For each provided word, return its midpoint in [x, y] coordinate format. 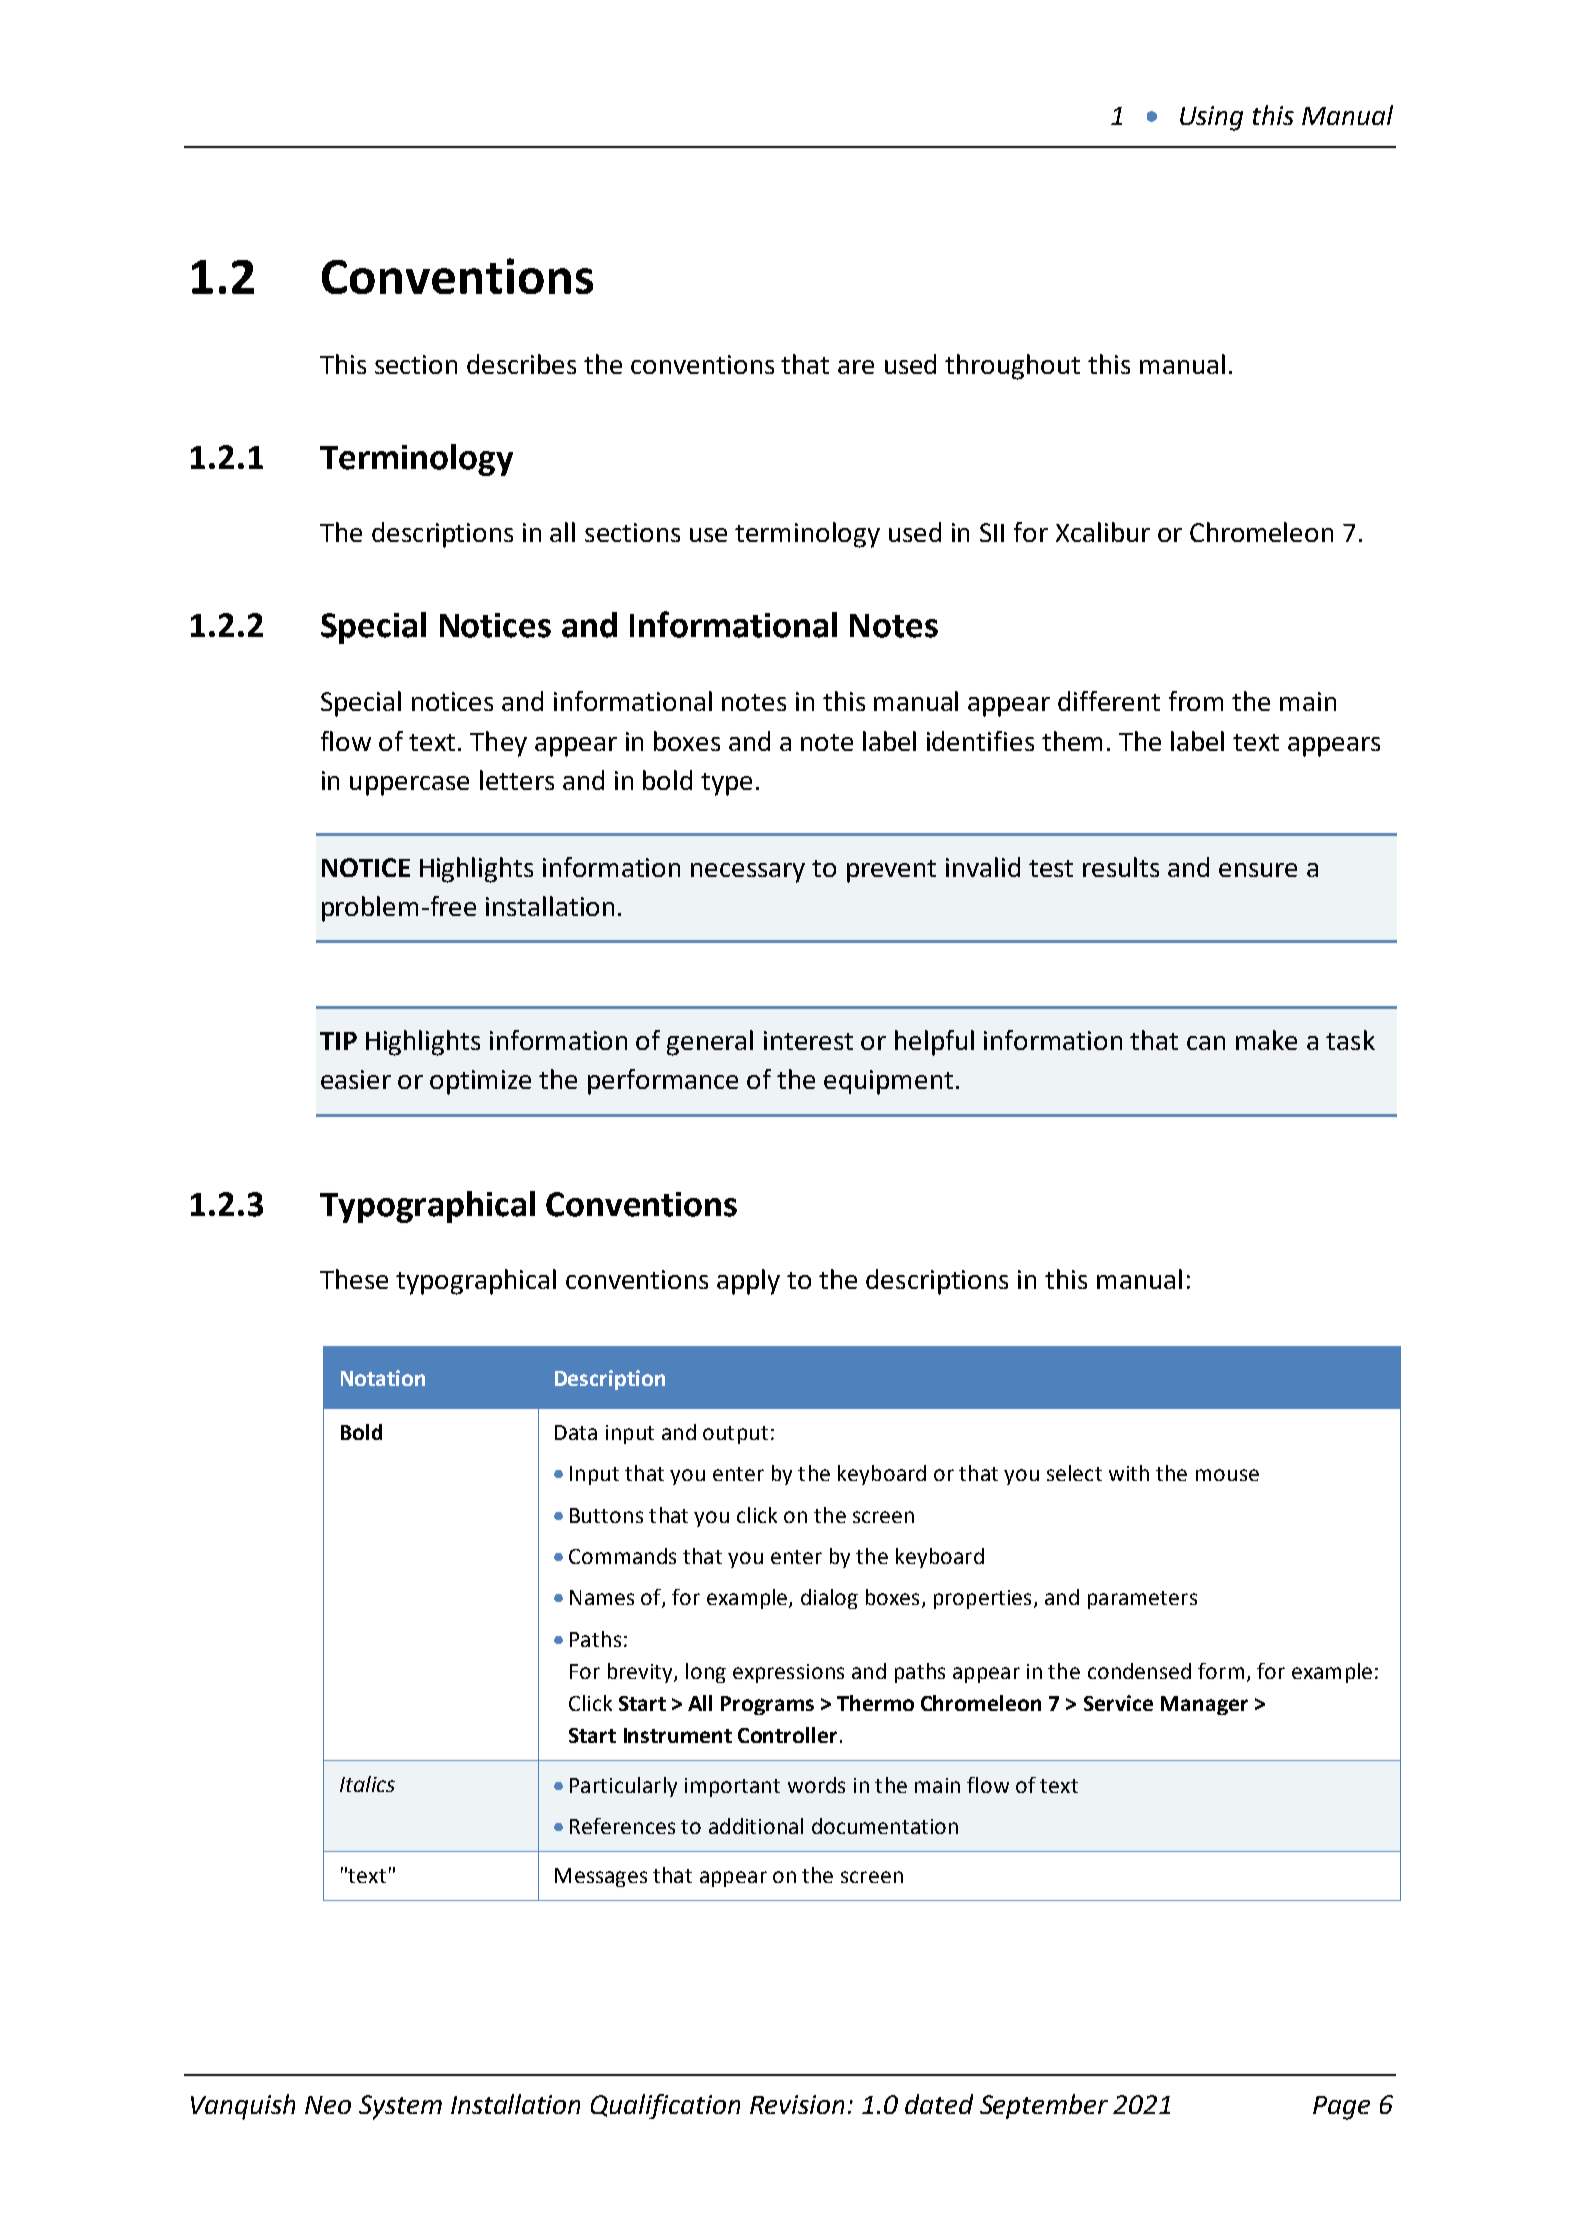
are [856, 367]
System [400, 2107]
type [726, 784]
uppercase [409, 786]
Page [1341, 2108]
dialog [829, 1599]
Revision [797, 2104]
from [1196, 701]
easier [356, 1079]
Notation [383, 1378]
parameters [1142, 1600]
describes [521, 364]
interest [808, 1040]
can [1206, 1043]
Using [1211, 118]
